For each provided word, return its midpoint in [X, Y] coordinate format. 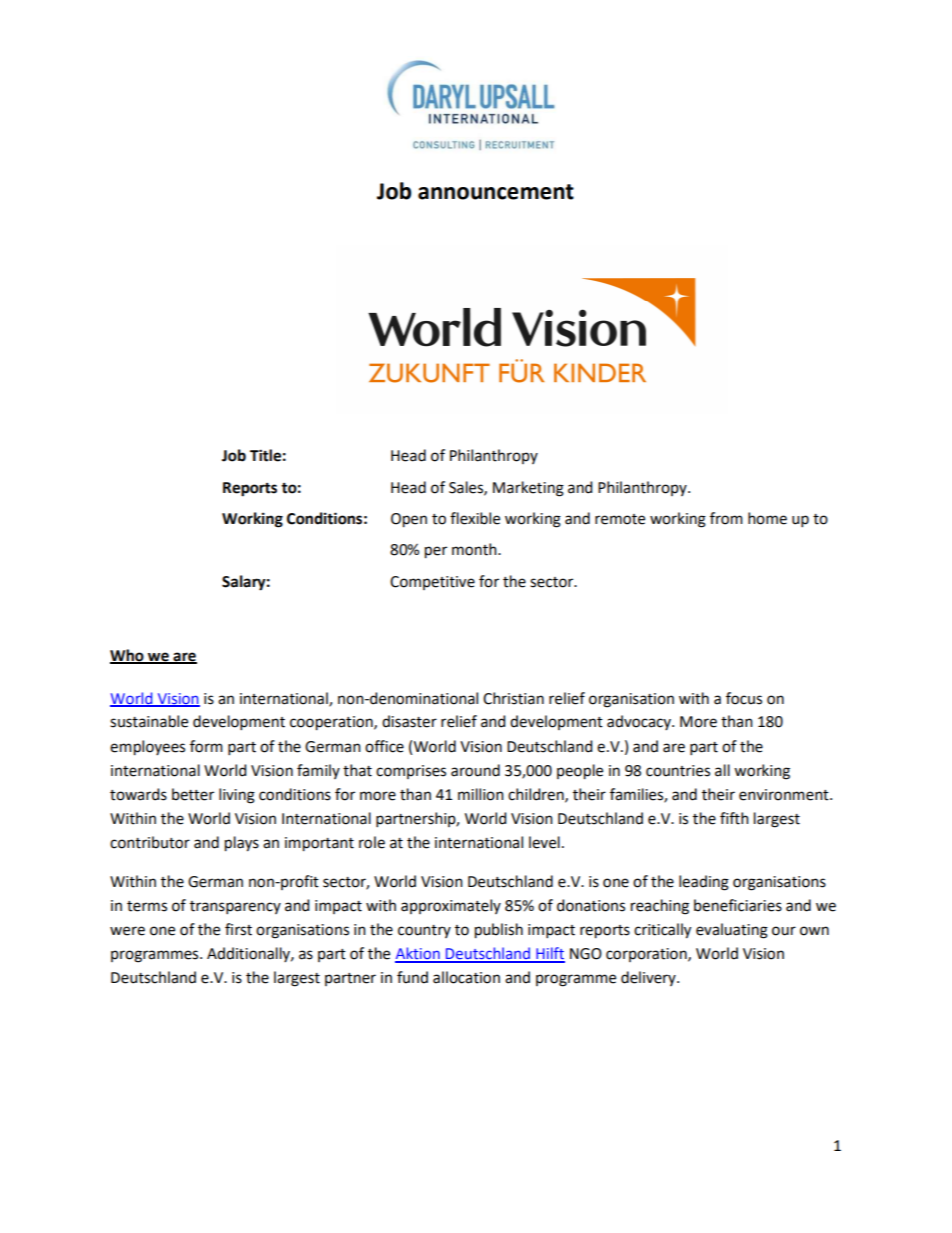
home [767, 518]
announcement [496, 192]
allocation [466, 977]
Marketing [528, 489]
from [726, 518]
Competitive [432, 583]
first [238, 929]
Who [128, 656]
